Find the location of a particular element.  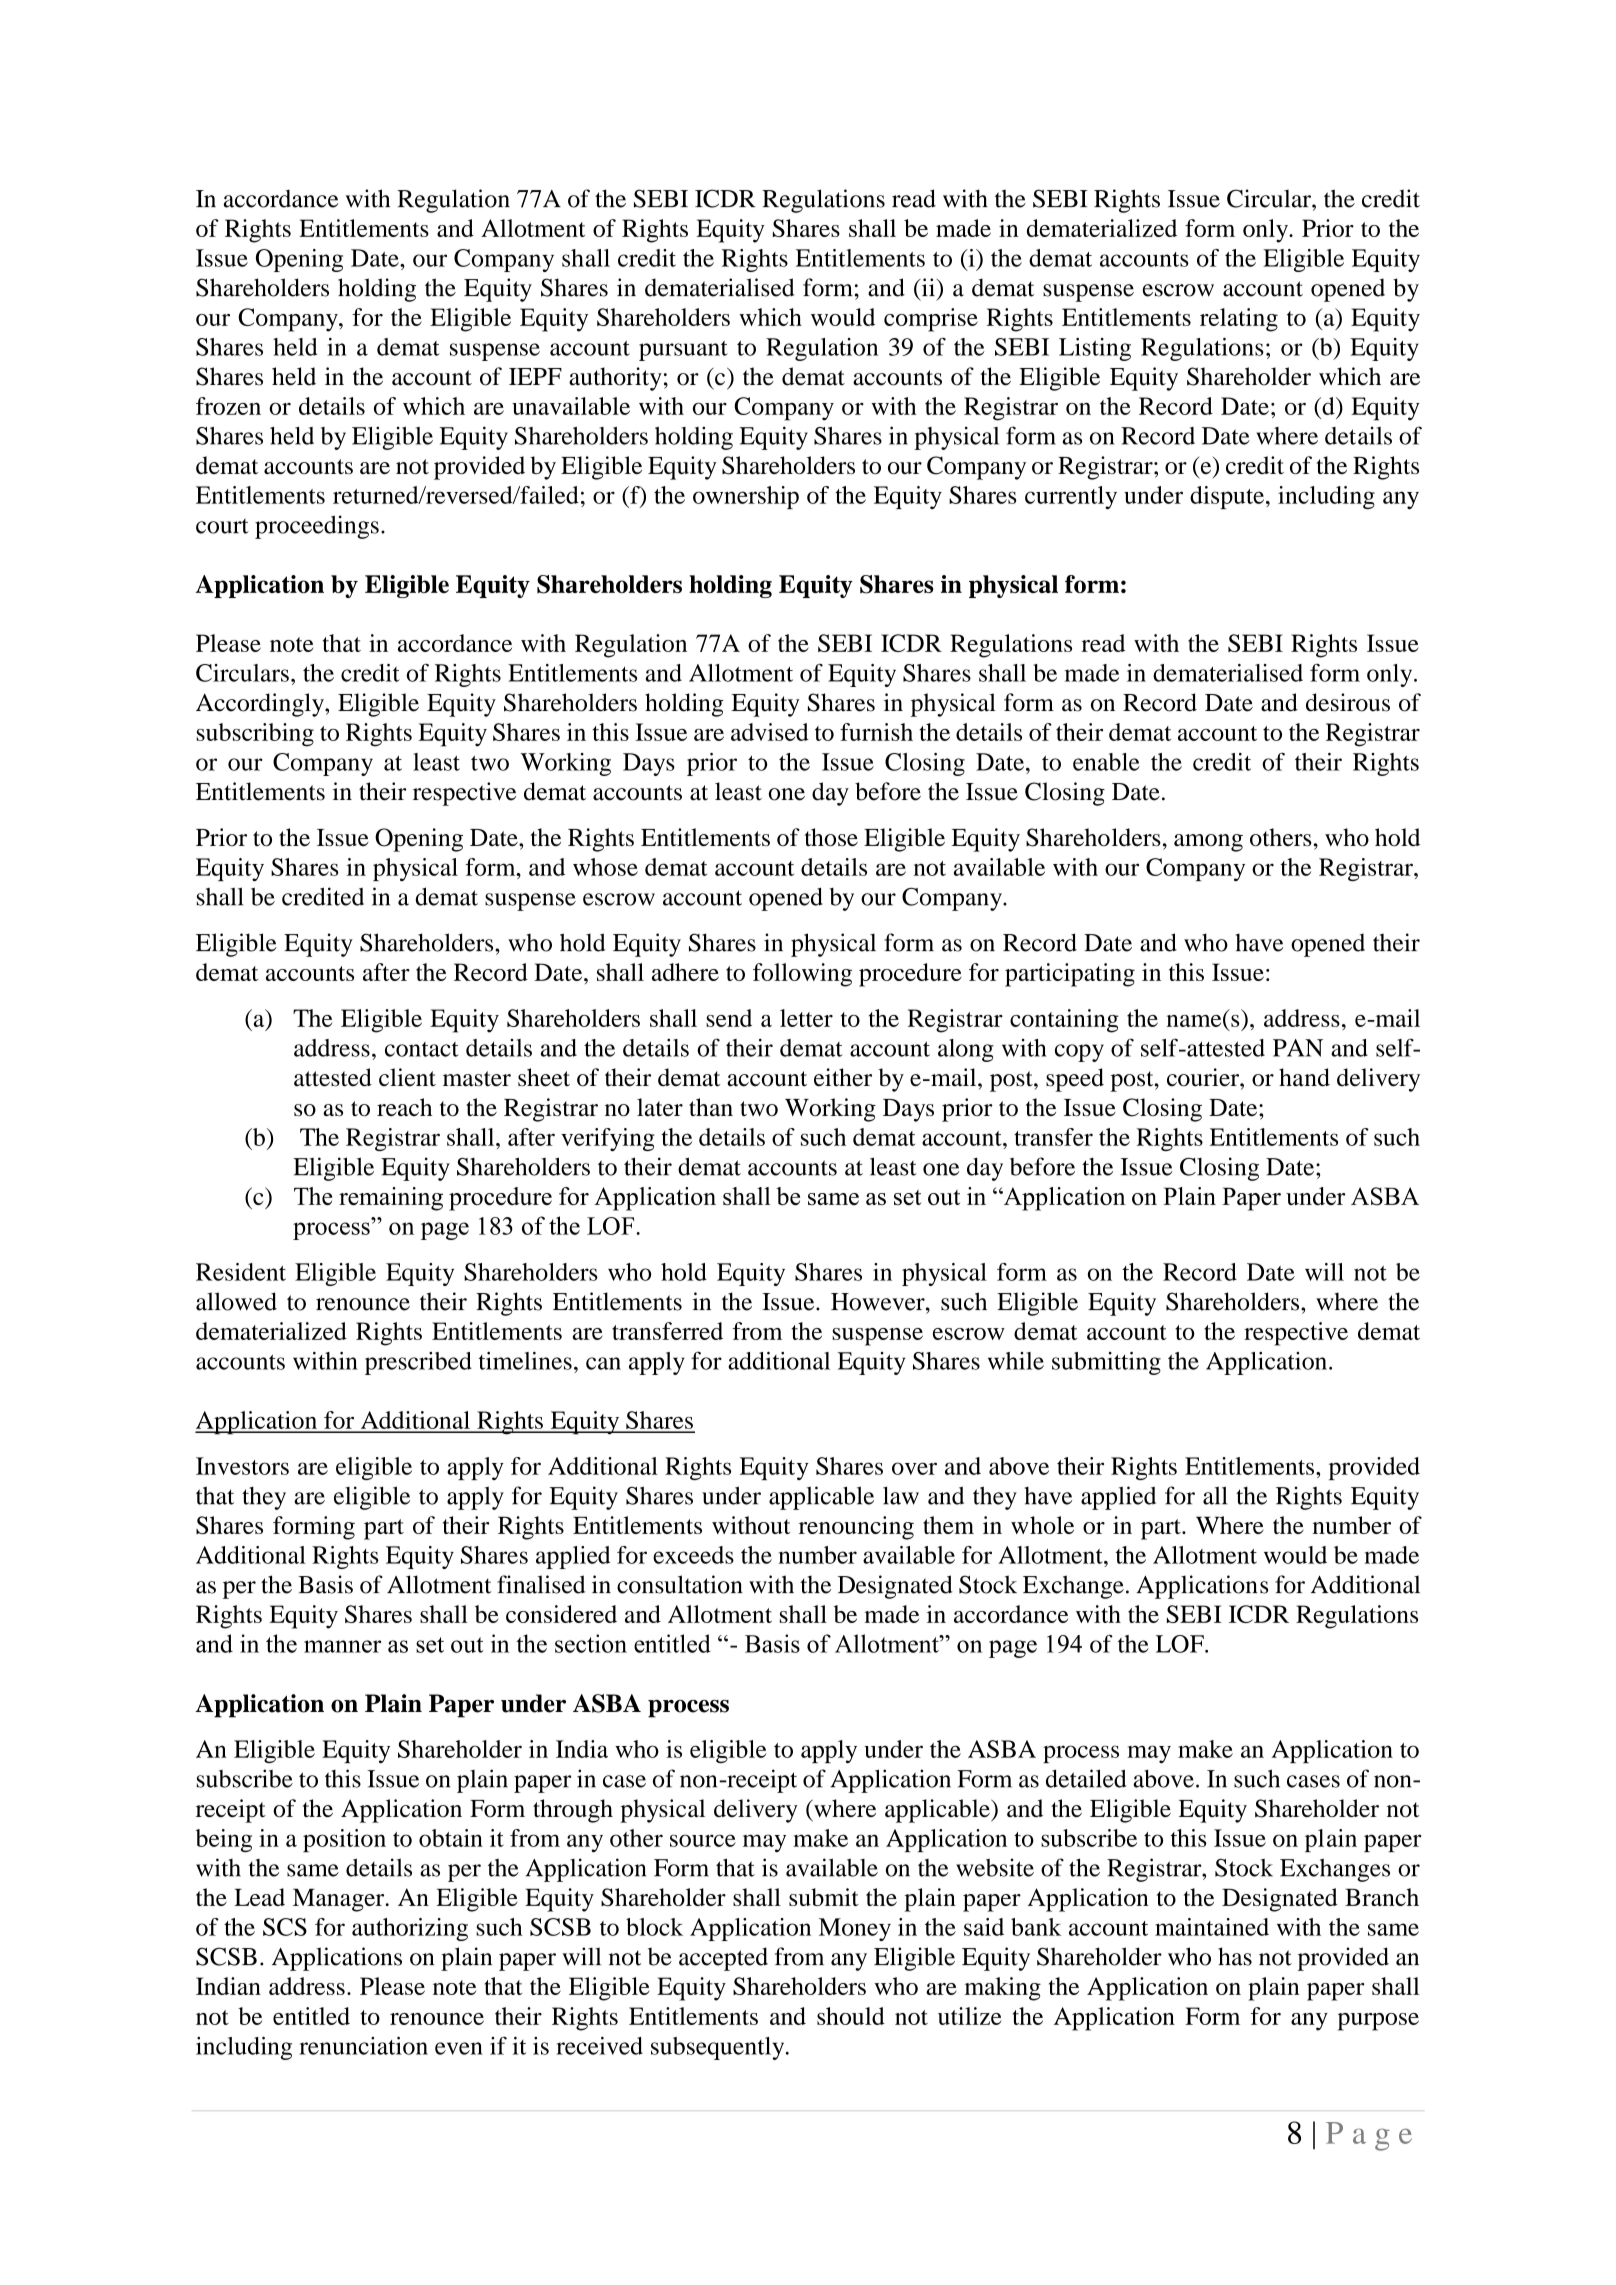

Investors is located at coordinates (242, 1466).
